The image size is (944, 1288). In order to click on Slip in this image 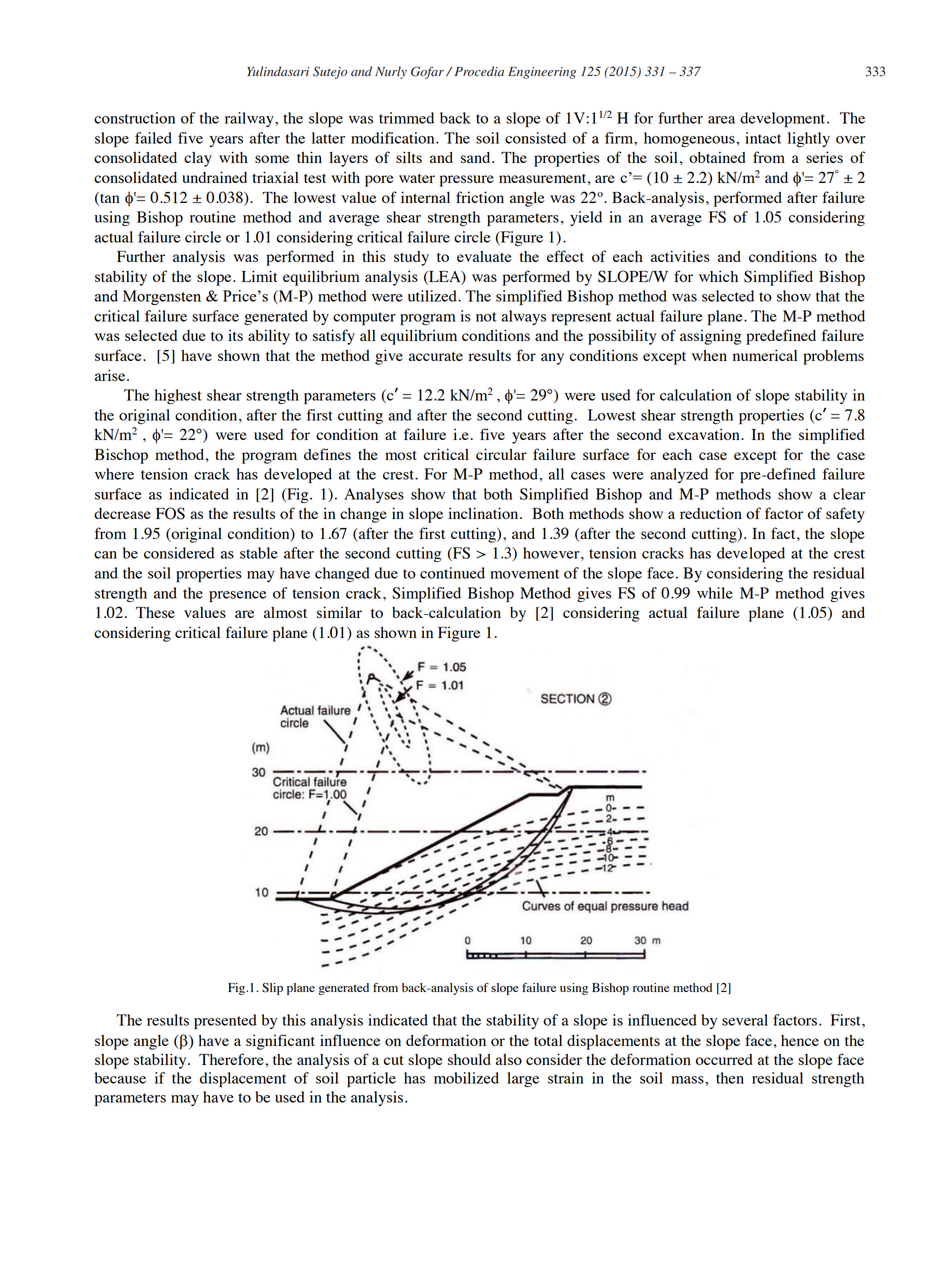, I will do `click(272, 989)`.
